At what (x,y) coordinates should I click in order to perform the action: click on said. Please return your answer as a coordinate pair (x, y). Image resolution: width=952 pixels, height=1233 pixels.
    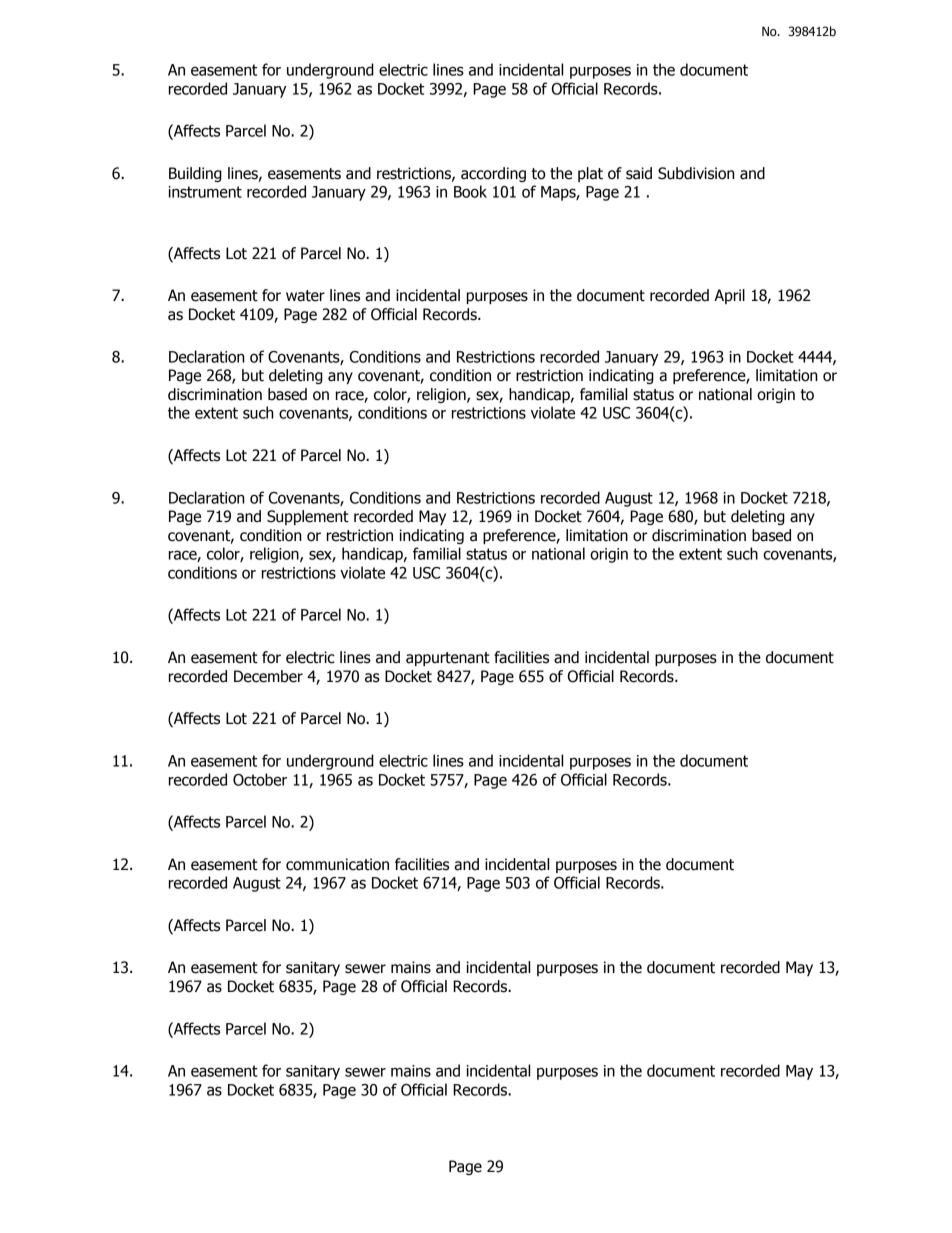
    Looking at the image, I should click on (639, 173).
